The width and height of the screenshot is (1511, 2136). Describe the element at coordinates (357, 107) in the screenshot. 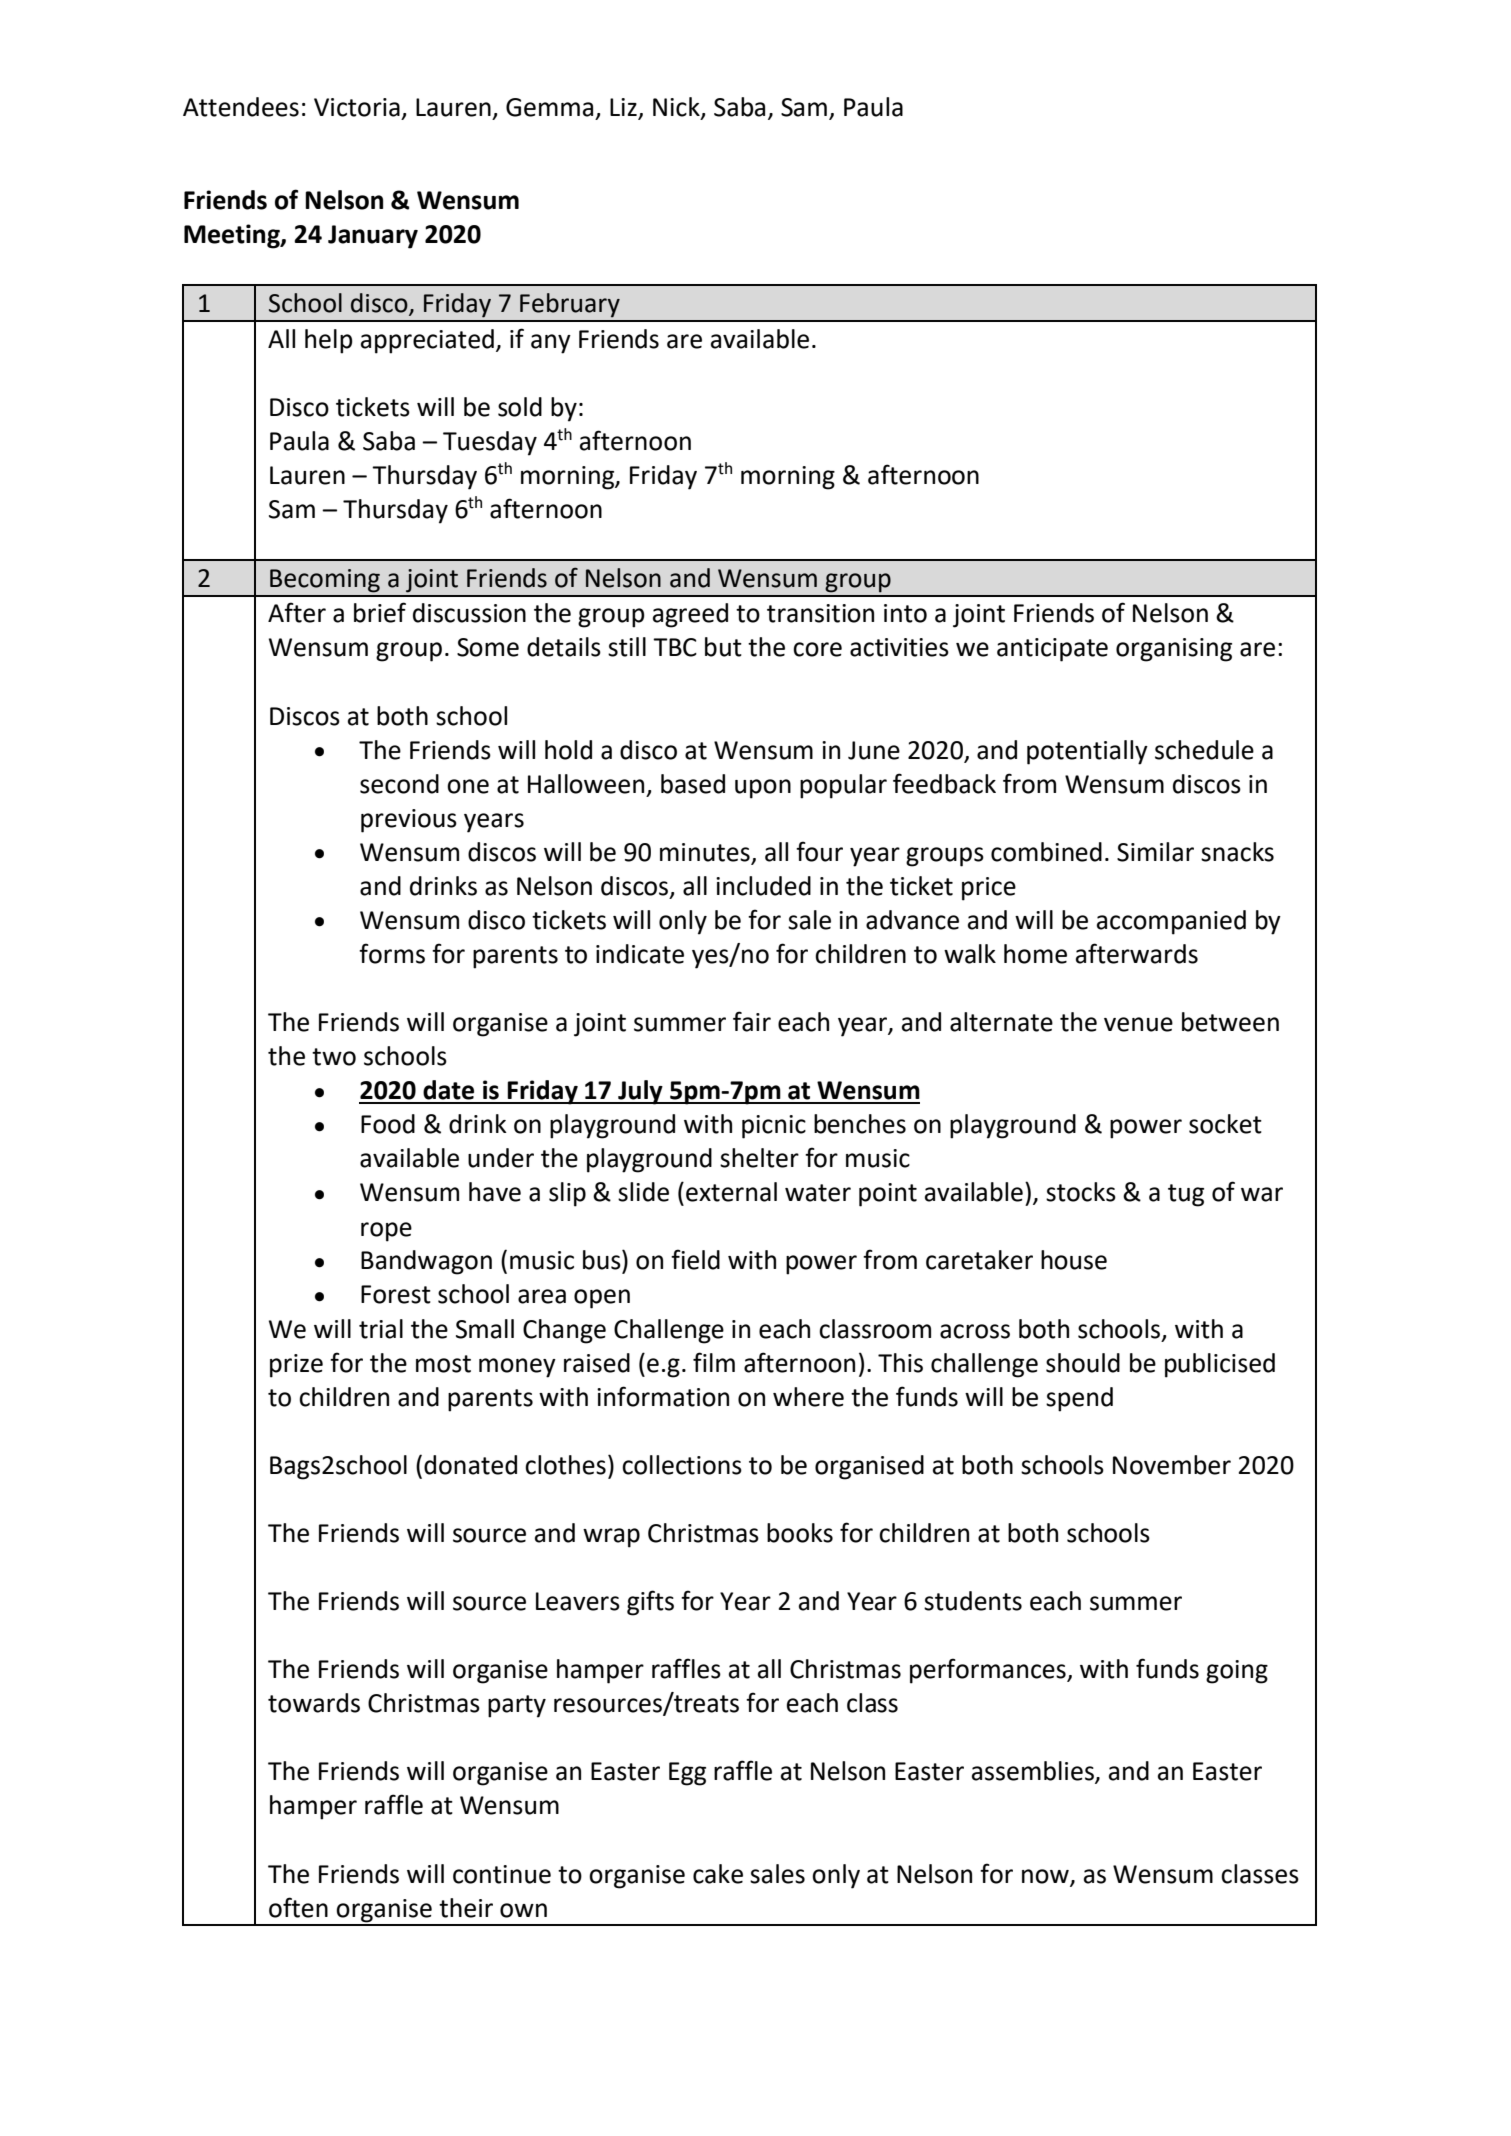

I see `Victoria` at that location.
